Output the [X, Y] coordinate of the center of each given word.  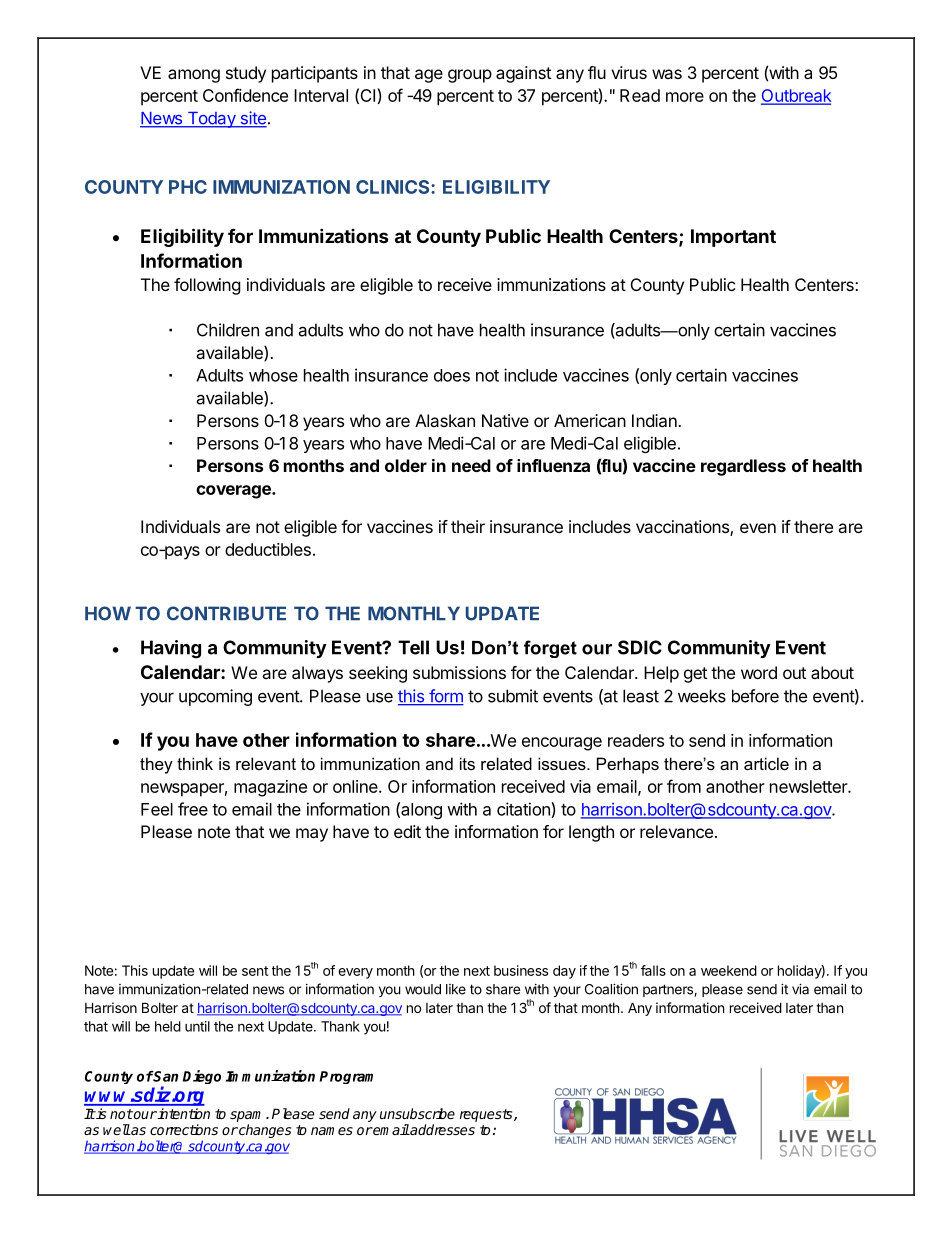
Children [228, 330]
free [193, 809]
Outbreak [796, 96]
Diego [202, 1077]
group [470, 76]
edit [407, 831]
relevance [676, 831]
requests [487, 1115]
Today [211, 120]
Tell [413, 647]
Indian [655, 420]
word [759, 672]
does [452, 375]
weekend [729, 970]
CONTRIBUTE [226, 613]
